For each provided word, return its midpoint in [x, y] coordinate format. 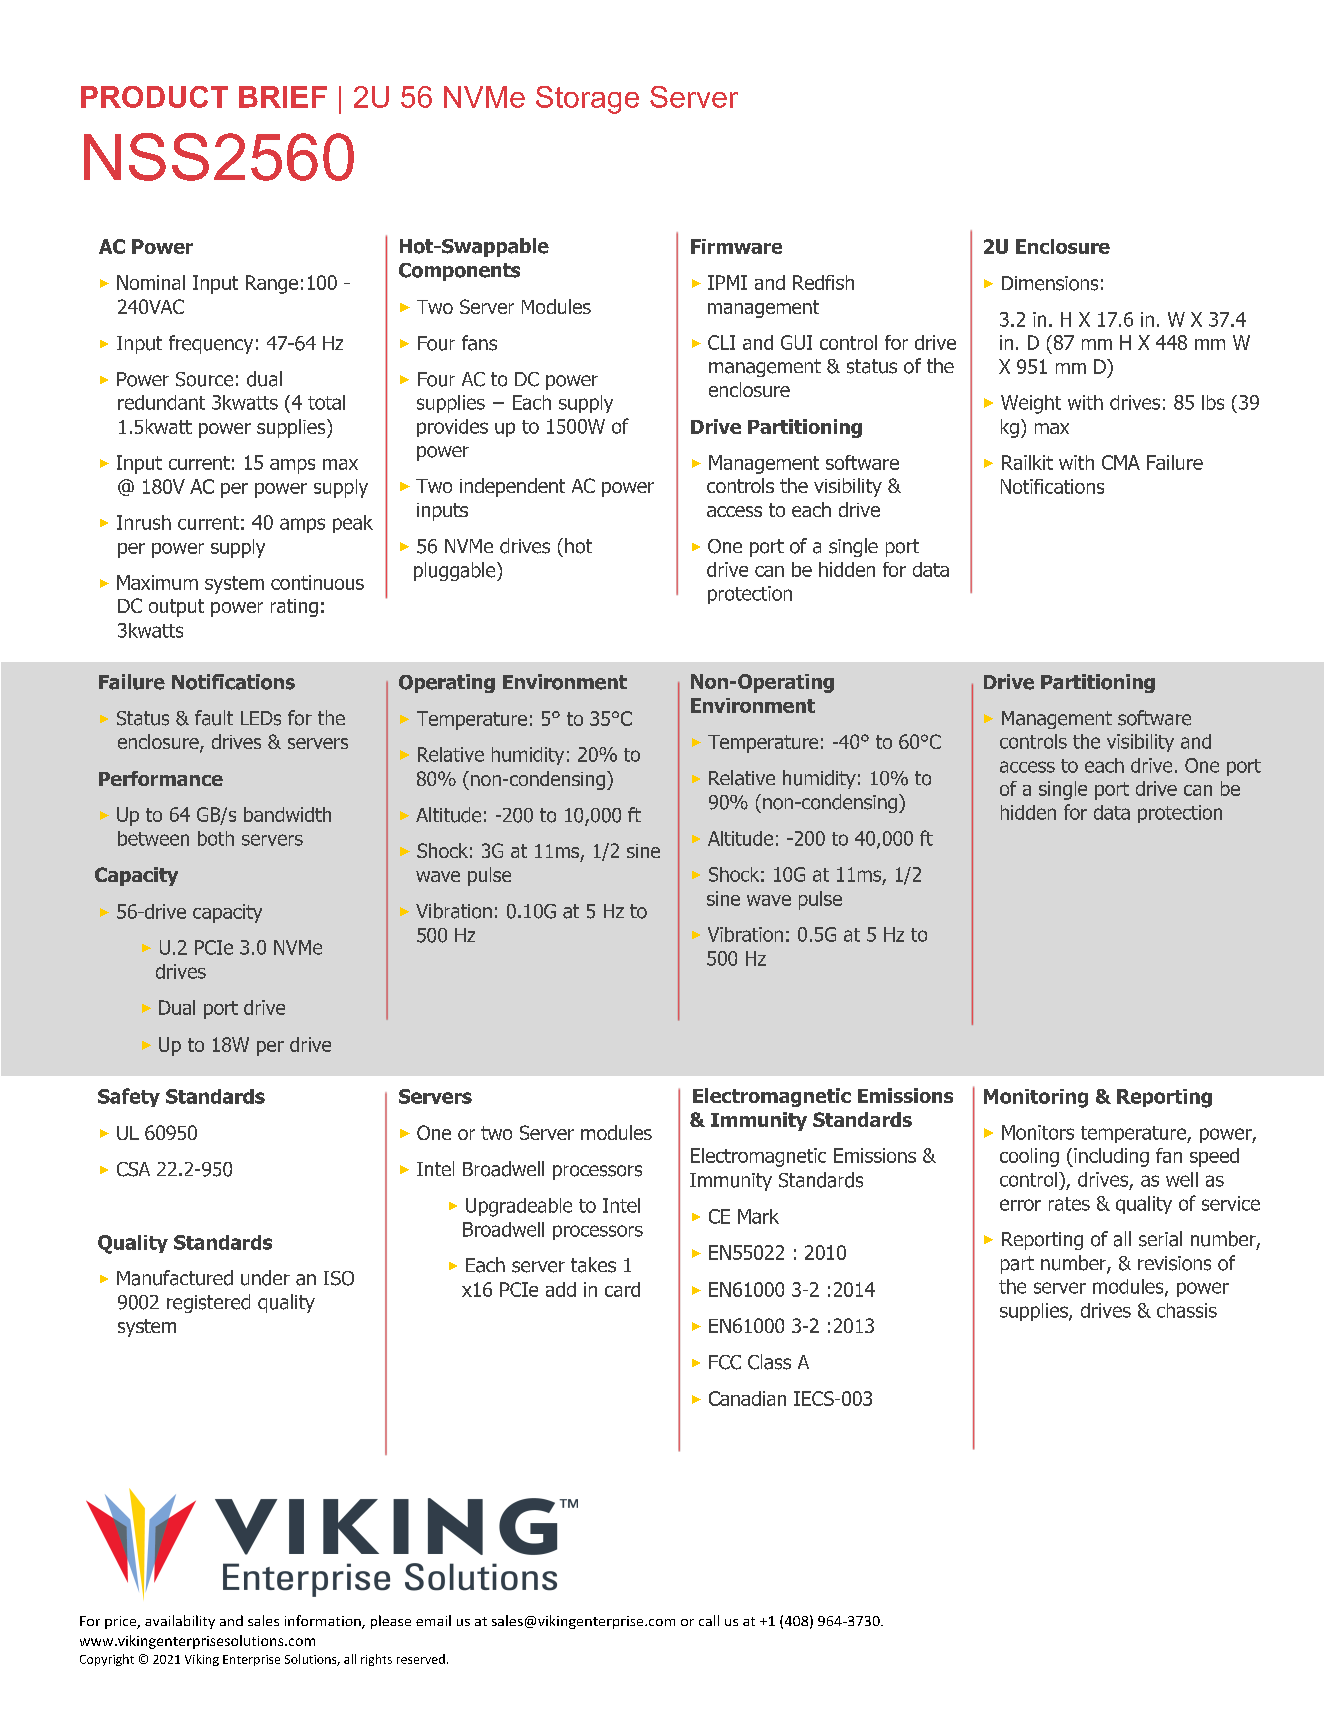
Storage [587, 100]
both [216, 838]
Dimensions [1050, 283]
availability [180, 1622]
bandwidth [287, 814]
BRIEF [283, 97]
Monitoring [1036, 1098]
